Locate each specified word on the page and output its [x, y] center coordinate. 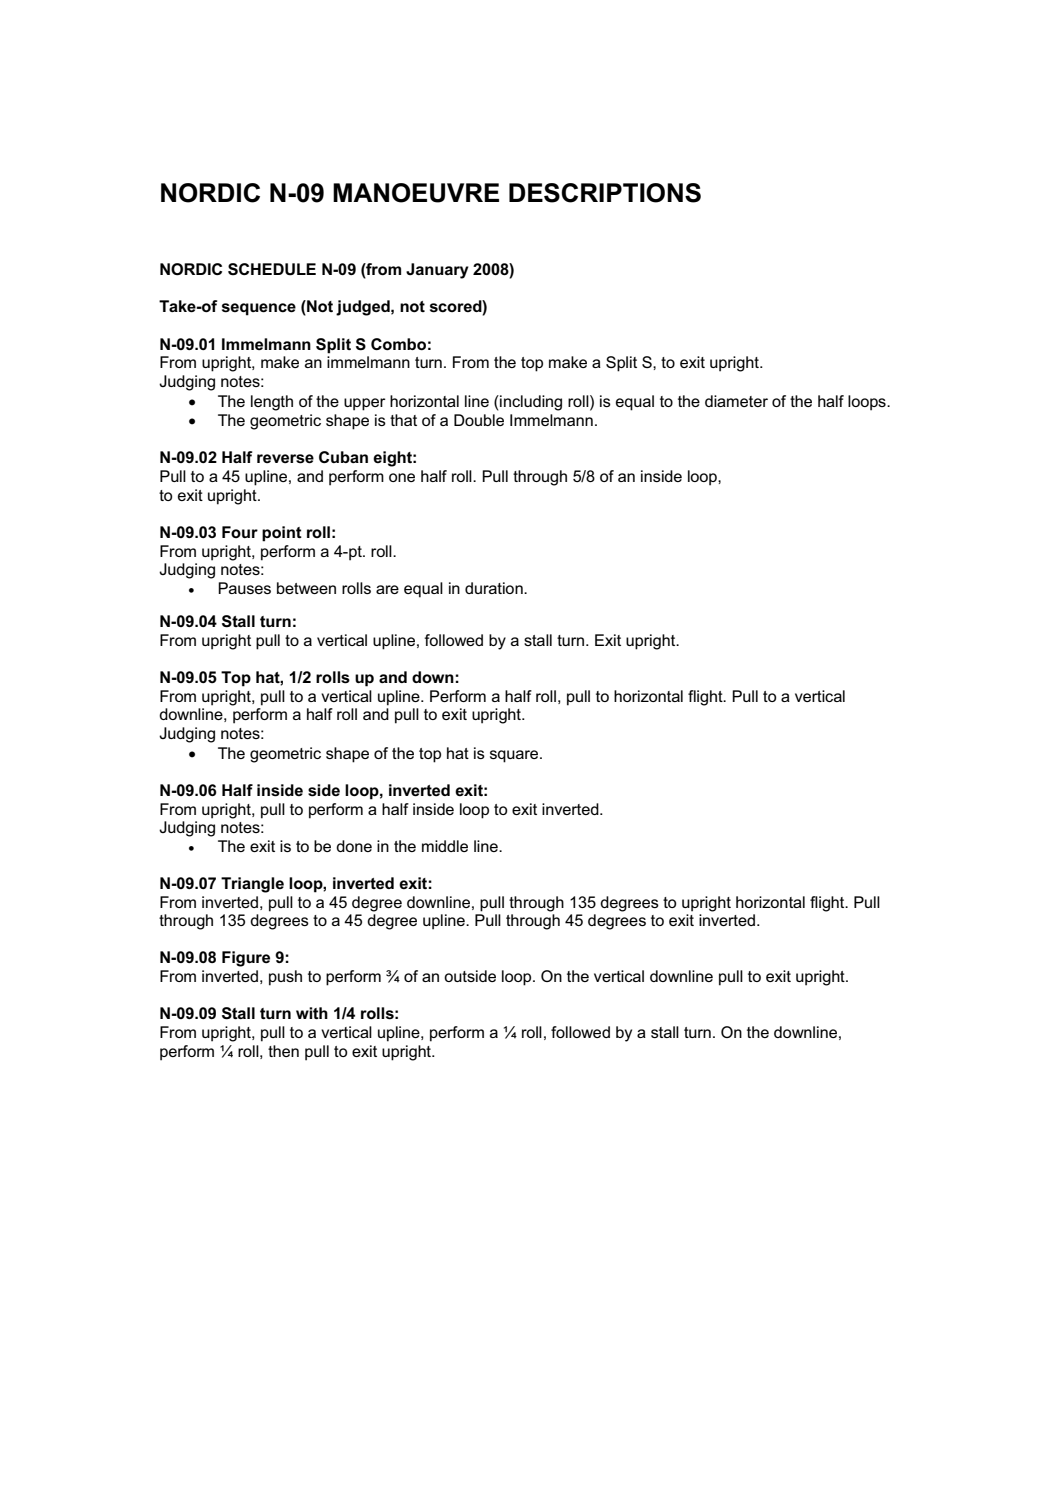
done [354, 846]
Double [479, 420]
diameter [736, 401]
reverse [285, 459]
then [283, 1051]
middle [445, 846]
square [515, 756]
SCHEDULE [272, 269]
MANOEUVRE [416, 193]
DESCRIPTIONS [605, 193]
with [312, 1013]
